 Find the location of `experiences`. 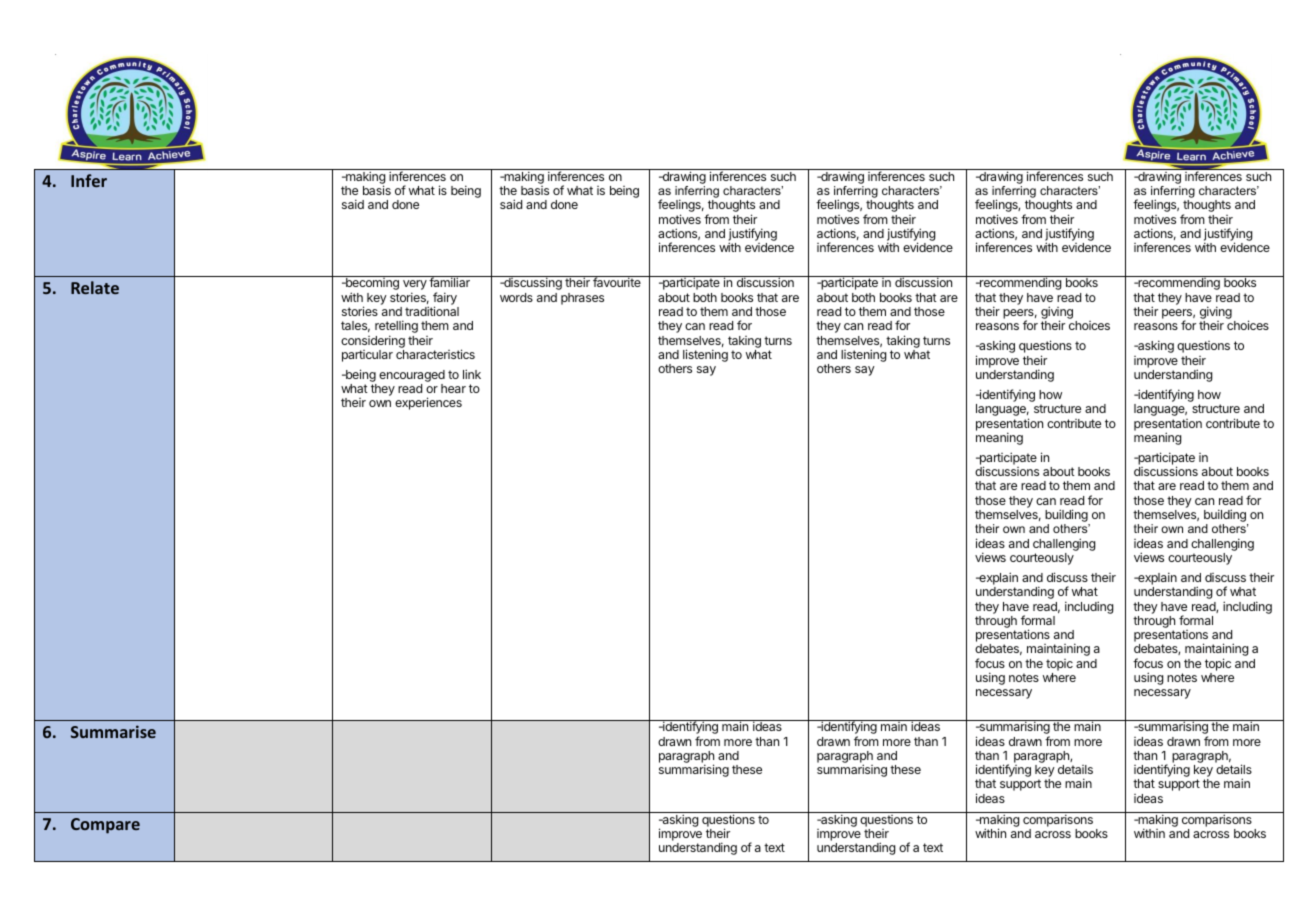

experiences is located at coordinates (428, 403).
